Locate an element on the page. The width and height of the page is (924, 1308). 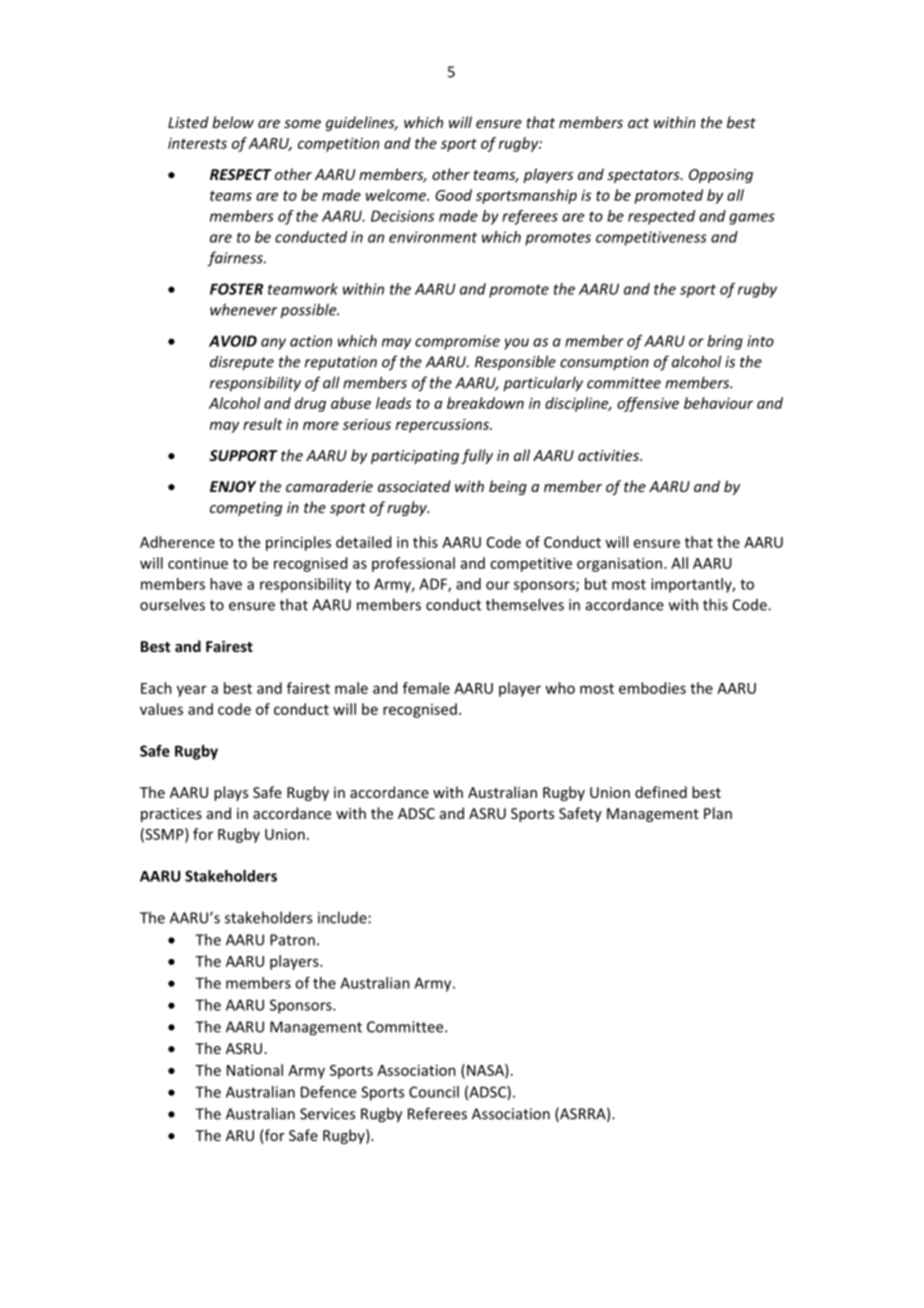
Opposing is located at coordinates (721, 176).
